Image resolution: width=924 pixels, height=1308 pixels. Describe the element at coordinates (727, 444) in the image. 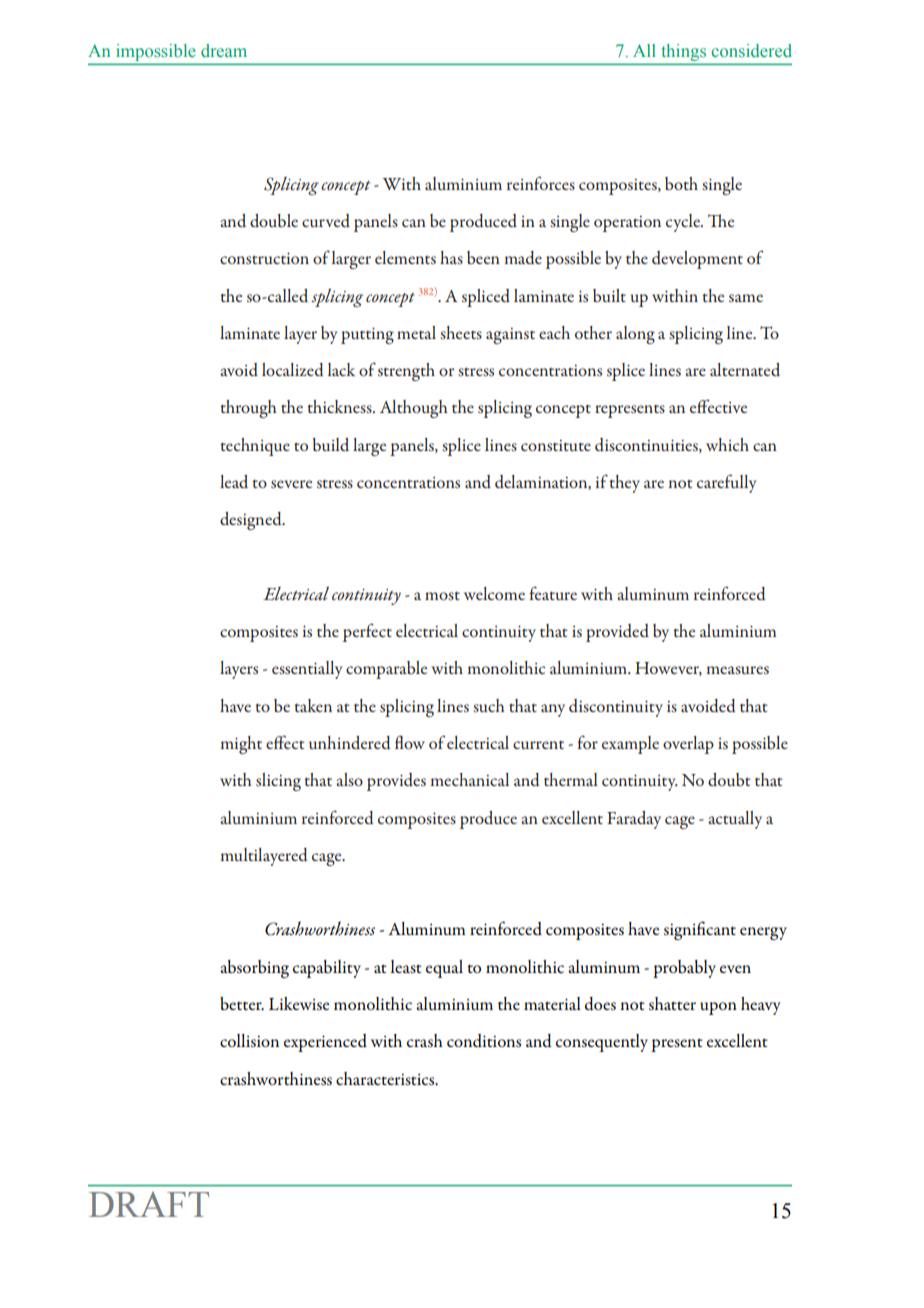

I see `which` at that location.
